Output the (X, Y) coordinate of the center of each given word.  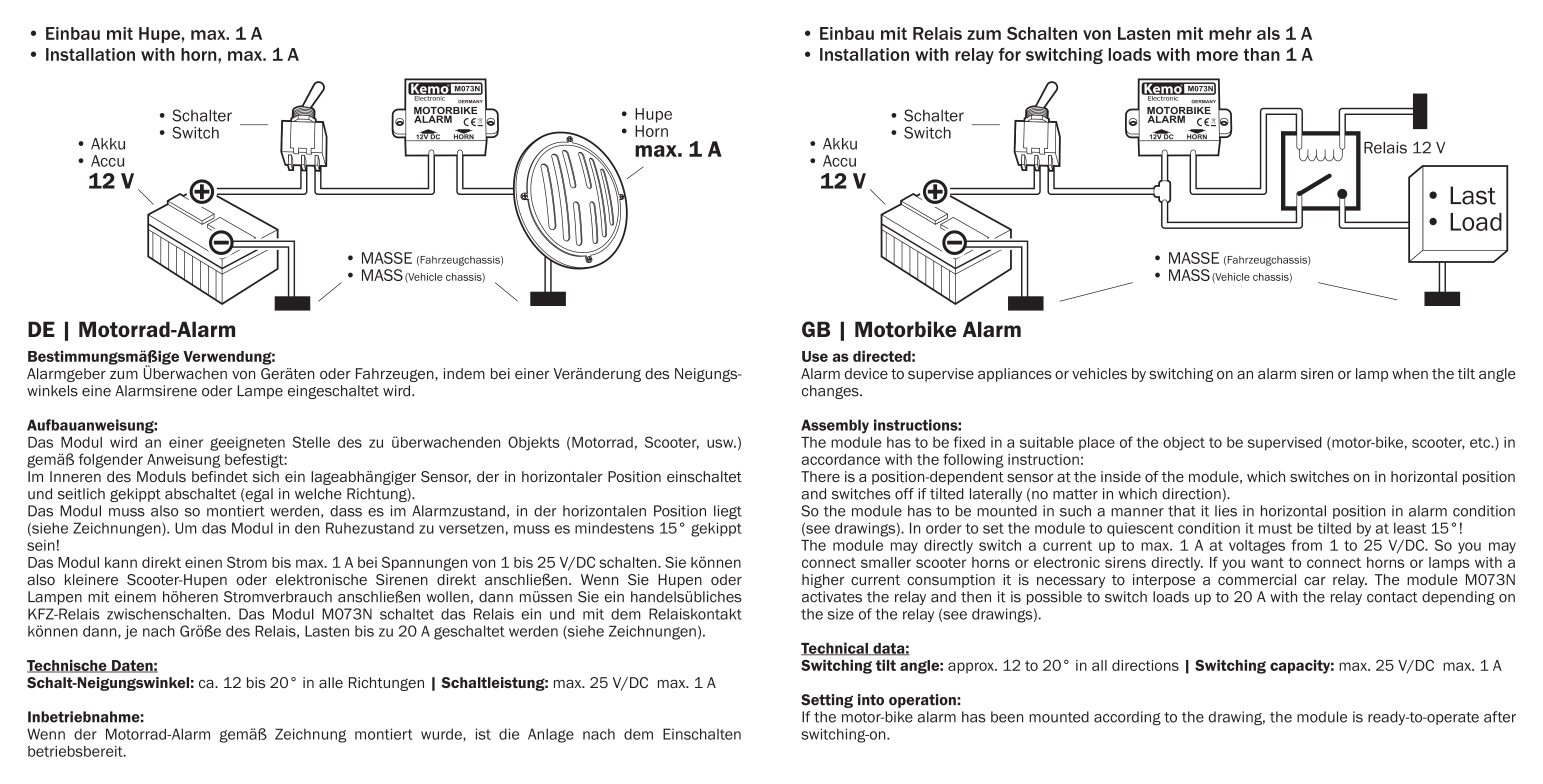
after (1500, 717)
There (820, 476)
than (1262, 54)
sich (266, 476)
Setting (827, 701)
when (1410, 373)
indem (464, 373)
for (1010, 54)
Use (815, 356)
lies (1226, 511)
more (1217, 56)
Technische (68, 666)
